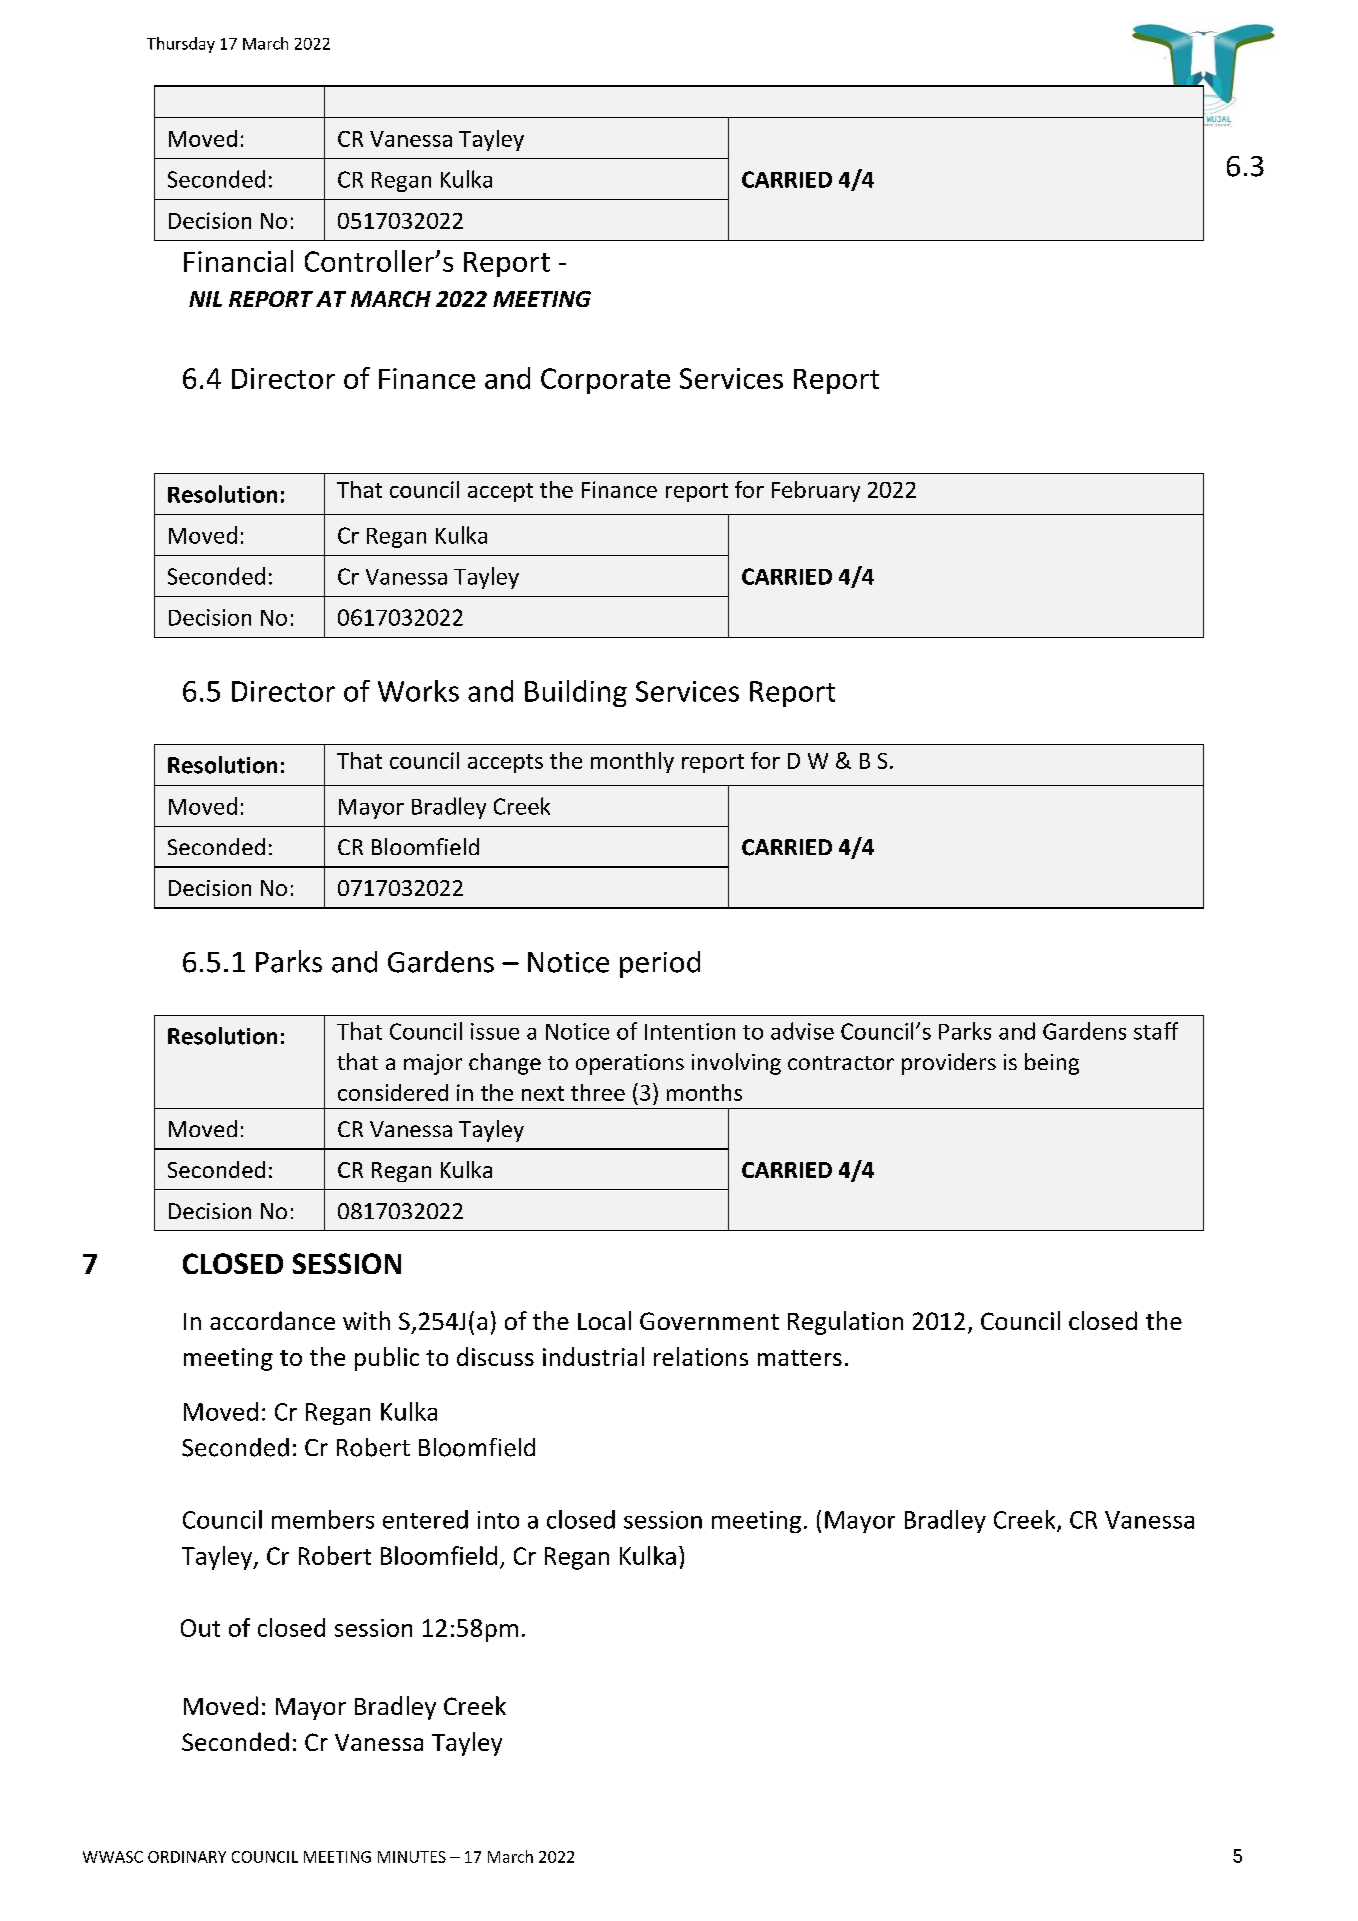  What do you see at coordinates (660, 964) in the screenshot?
I see `period` at bounding box center [660, 964].
